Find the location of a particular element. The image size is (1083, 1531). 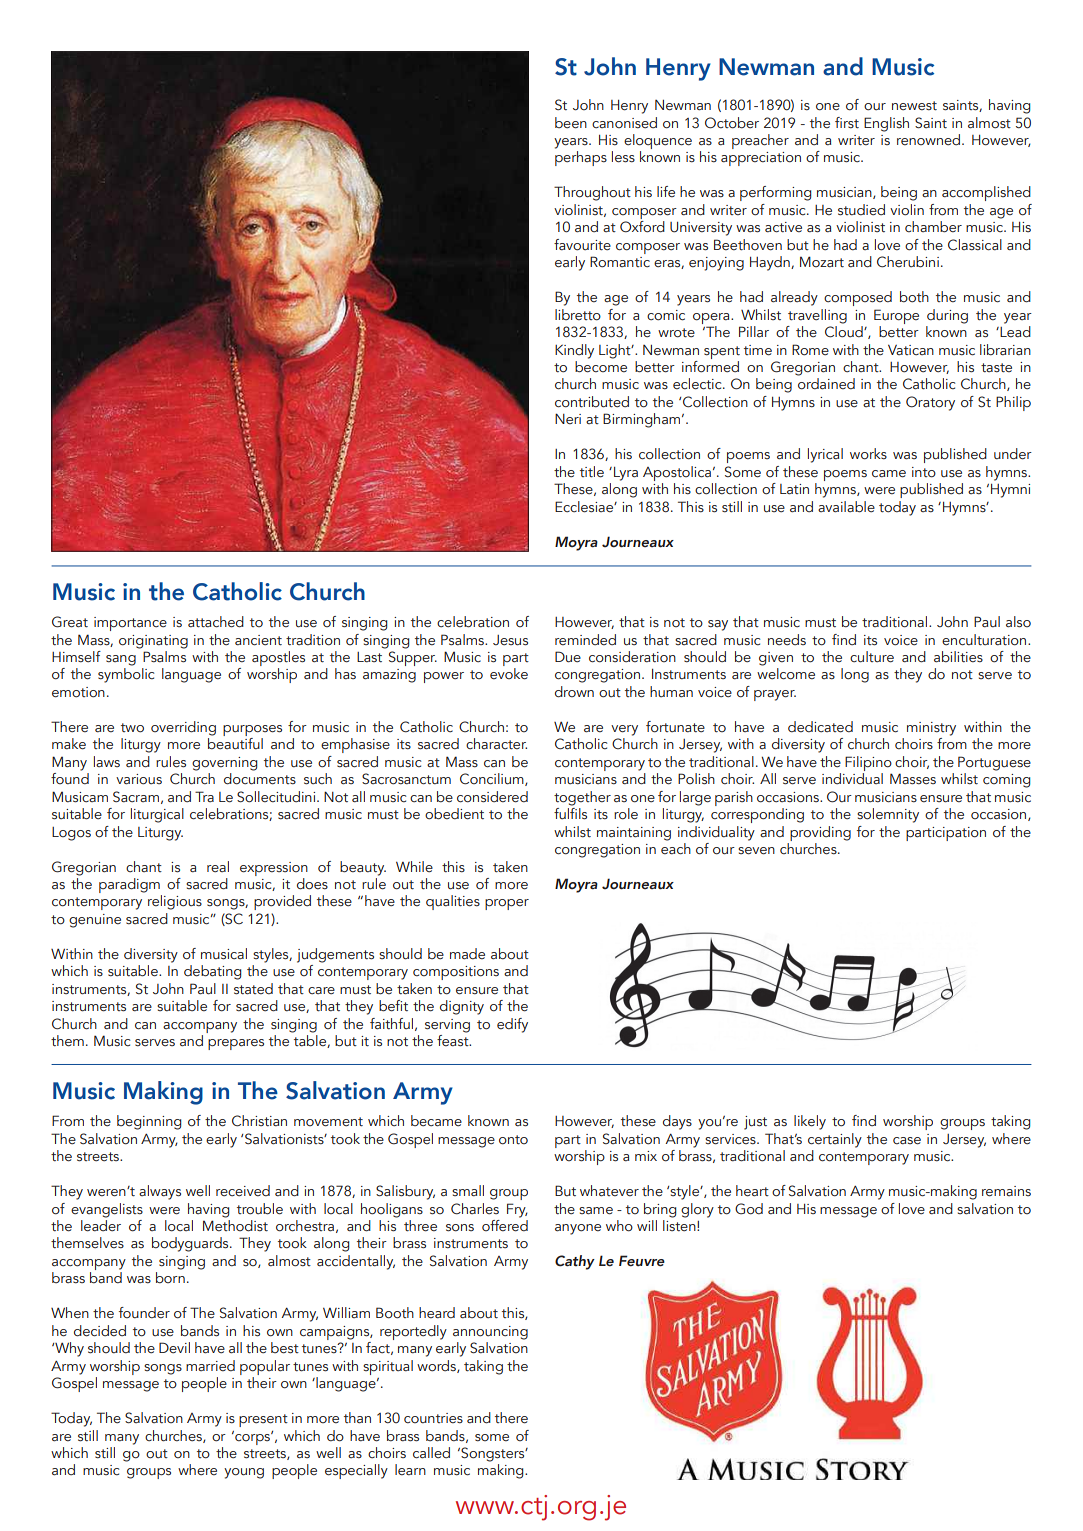

debating is located at coordinates (213, 972).
